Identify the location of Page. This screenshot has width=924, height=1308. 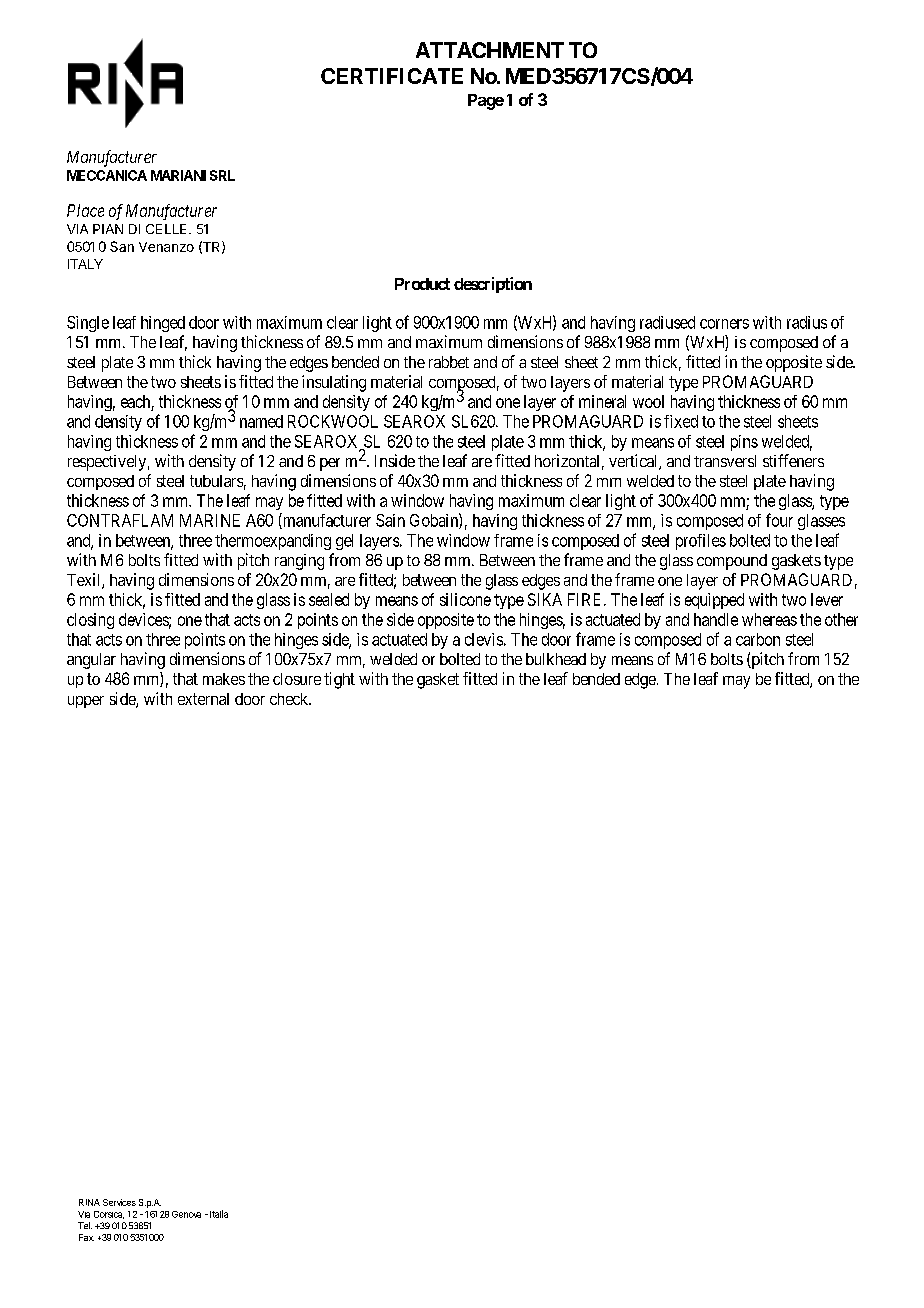
(486, 102).
